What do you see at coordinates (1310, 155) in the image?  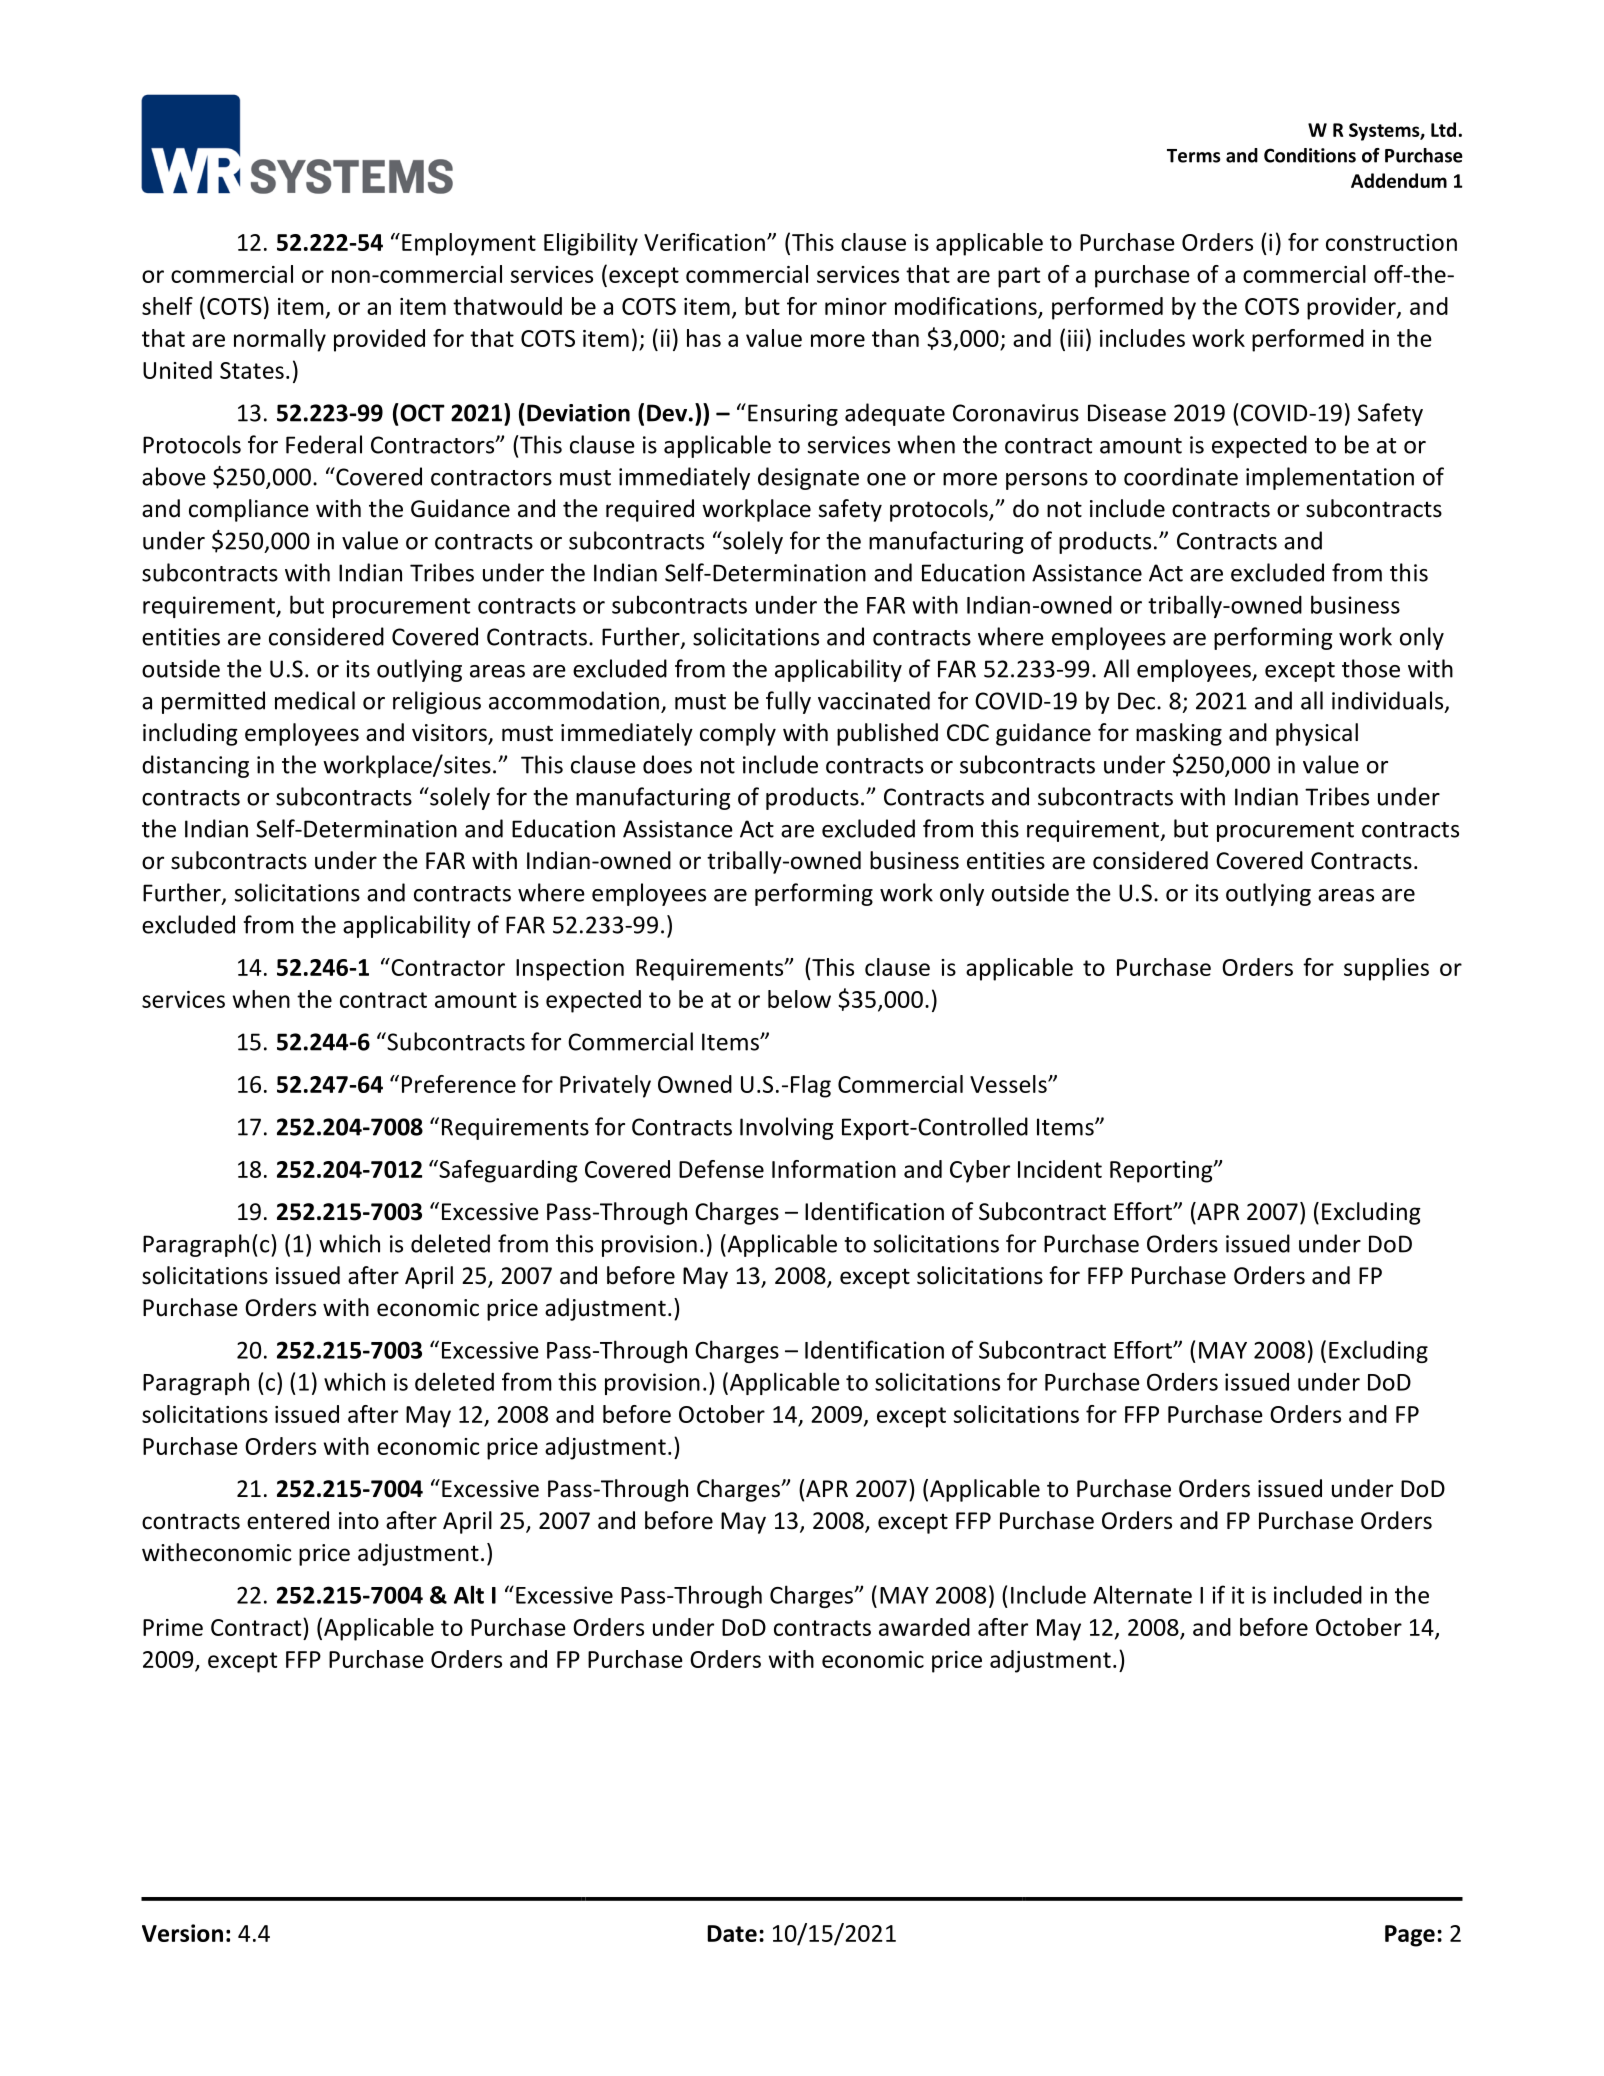 I see `Conditions` at bounding box center [1310, 155].
